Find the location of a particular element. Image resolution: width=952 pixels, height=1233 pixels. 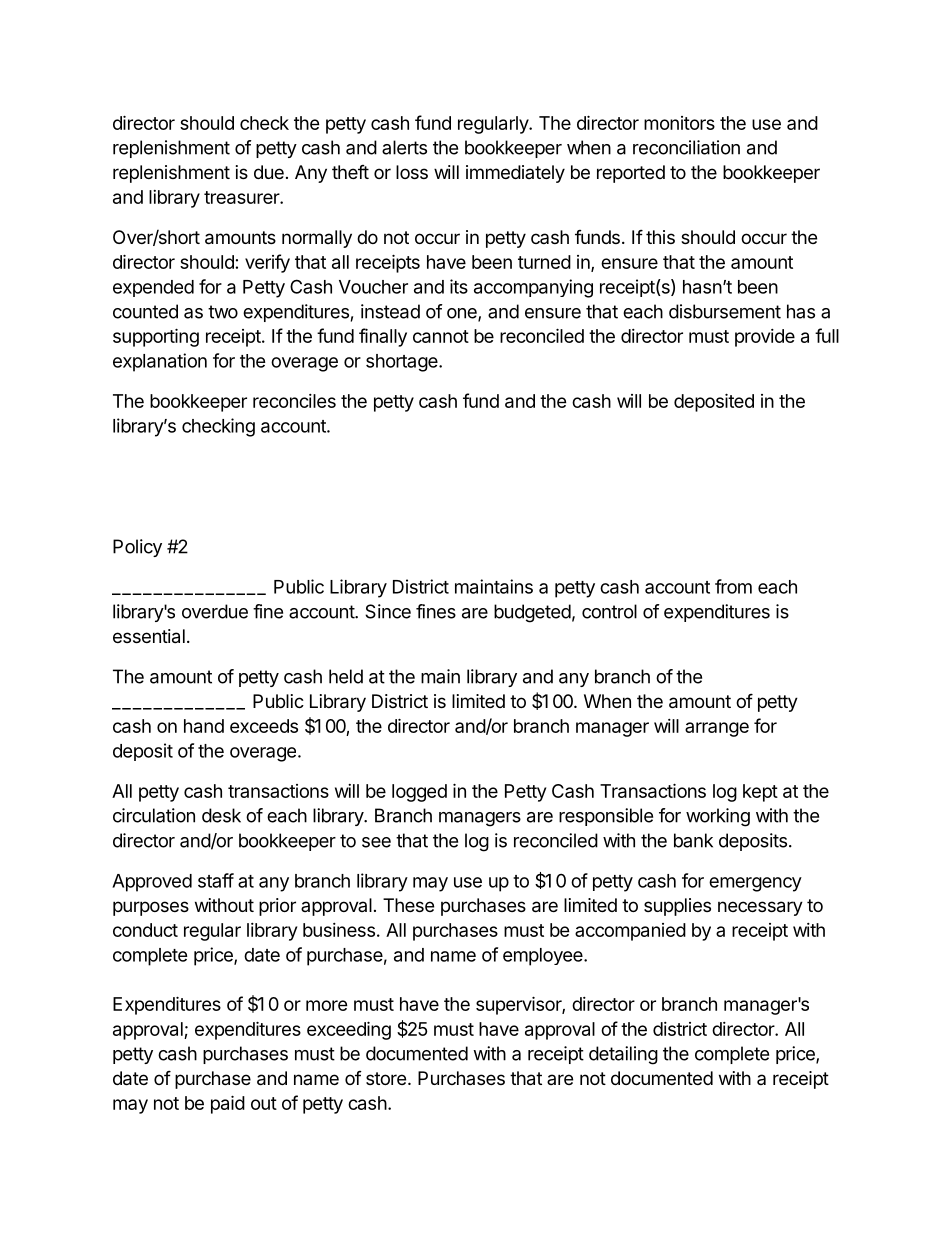

provide is located at coordinates (765, 338).
